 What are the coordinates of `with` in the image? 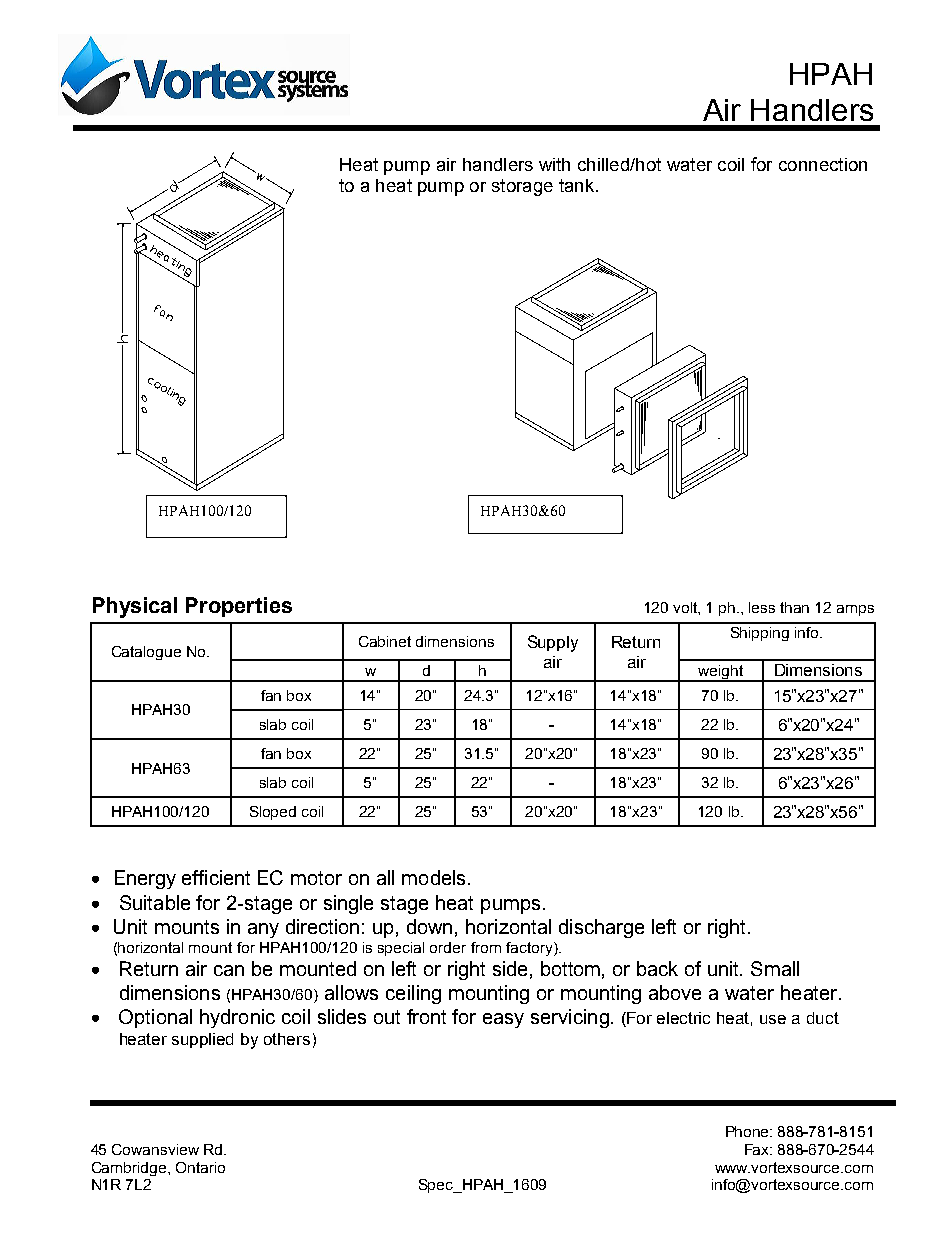 It's located at (554, 164).
